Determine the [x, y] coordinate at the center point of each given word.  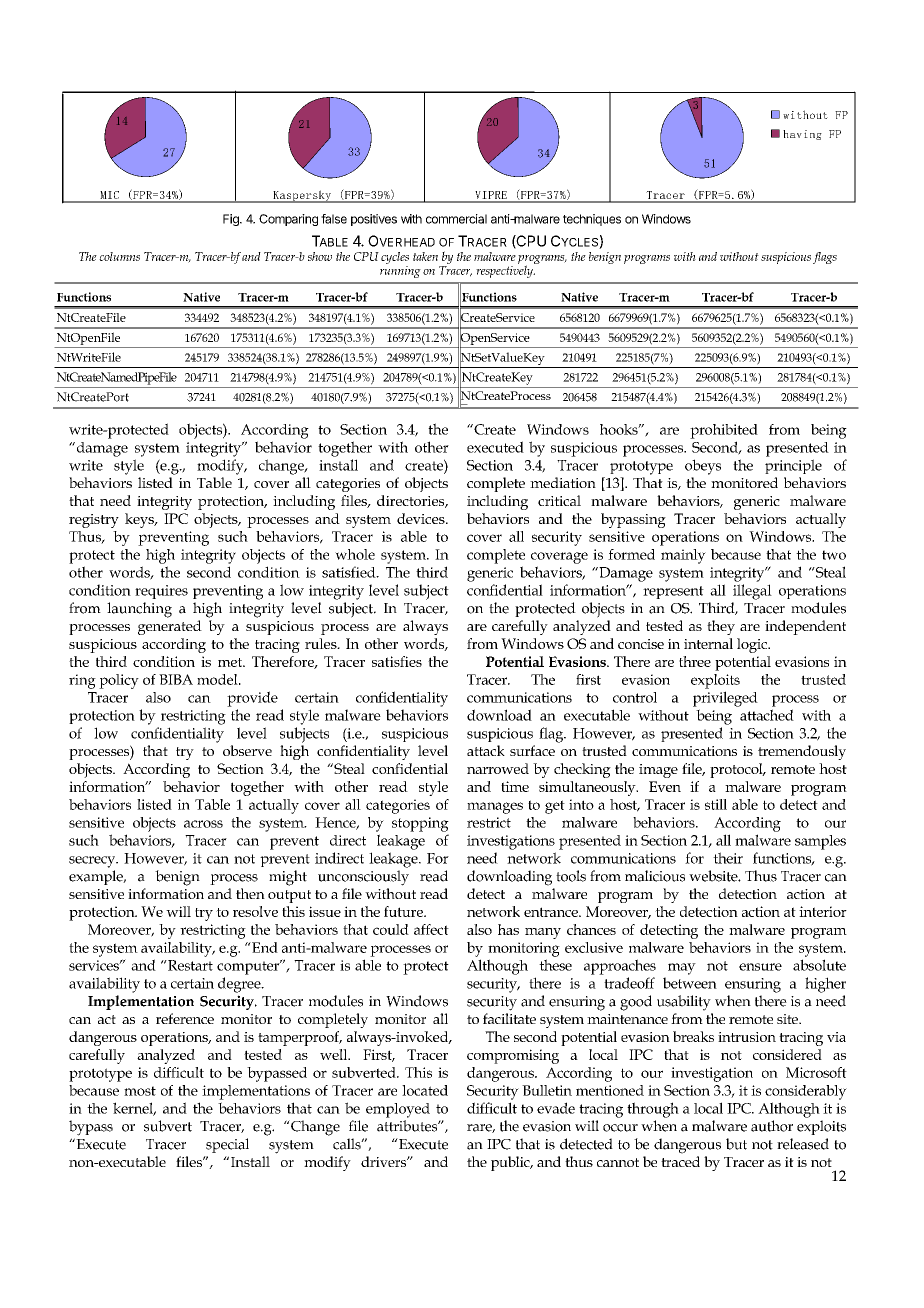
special [227, 1145]
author [772, 1126]
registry [94, 521]
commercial [456, 219]
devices [422, 518]
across [203, 824]
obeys [703, 467]
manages [495, 808]
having [802, 135]
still [716, 804]
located [425, 1090]
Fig [232, 220]
